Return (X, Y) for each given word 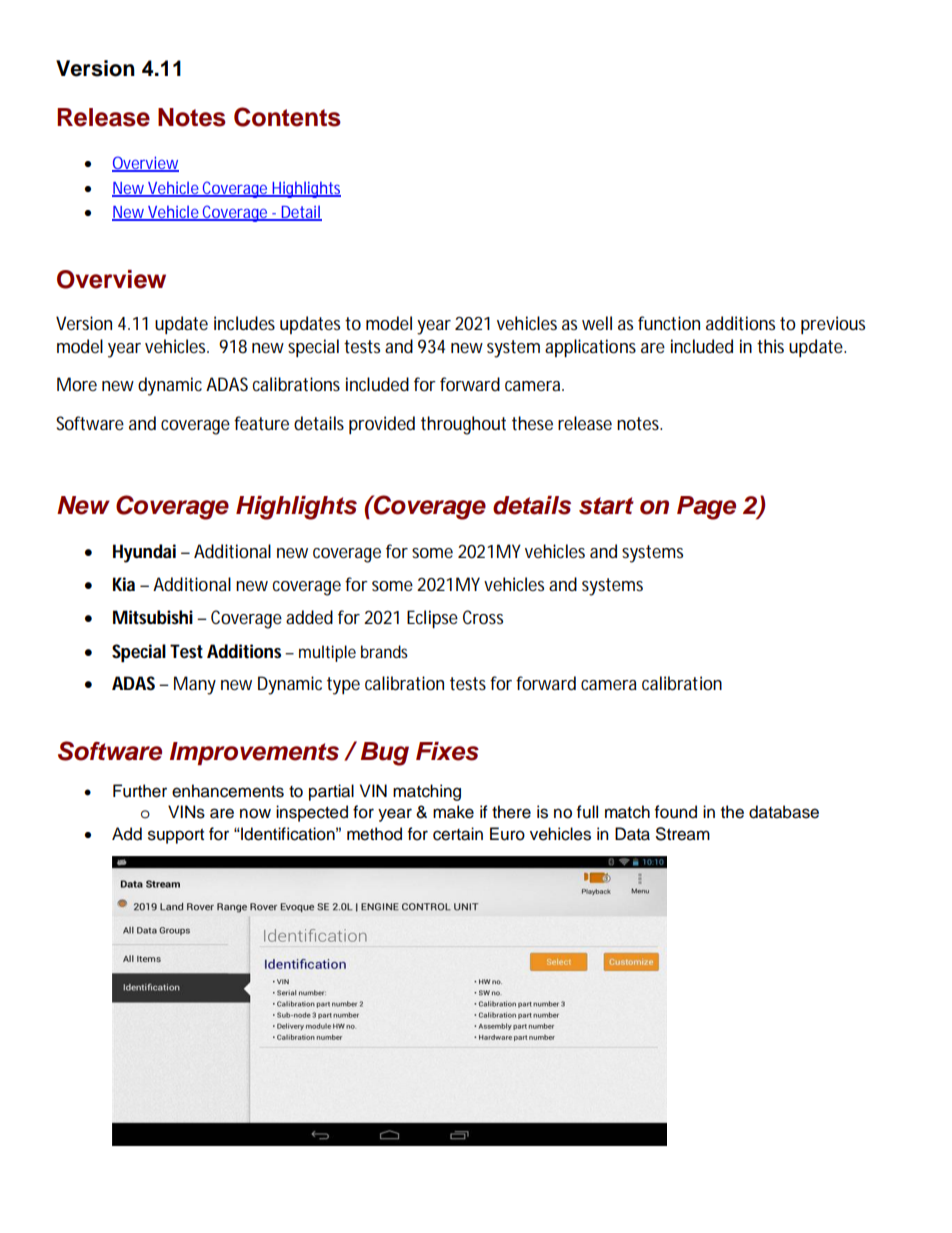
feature (261, 423)
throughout (463, 425)
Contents (287, 117)
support (176, 836)
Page (706, 508)
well (597, 323)
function (669, 323)
